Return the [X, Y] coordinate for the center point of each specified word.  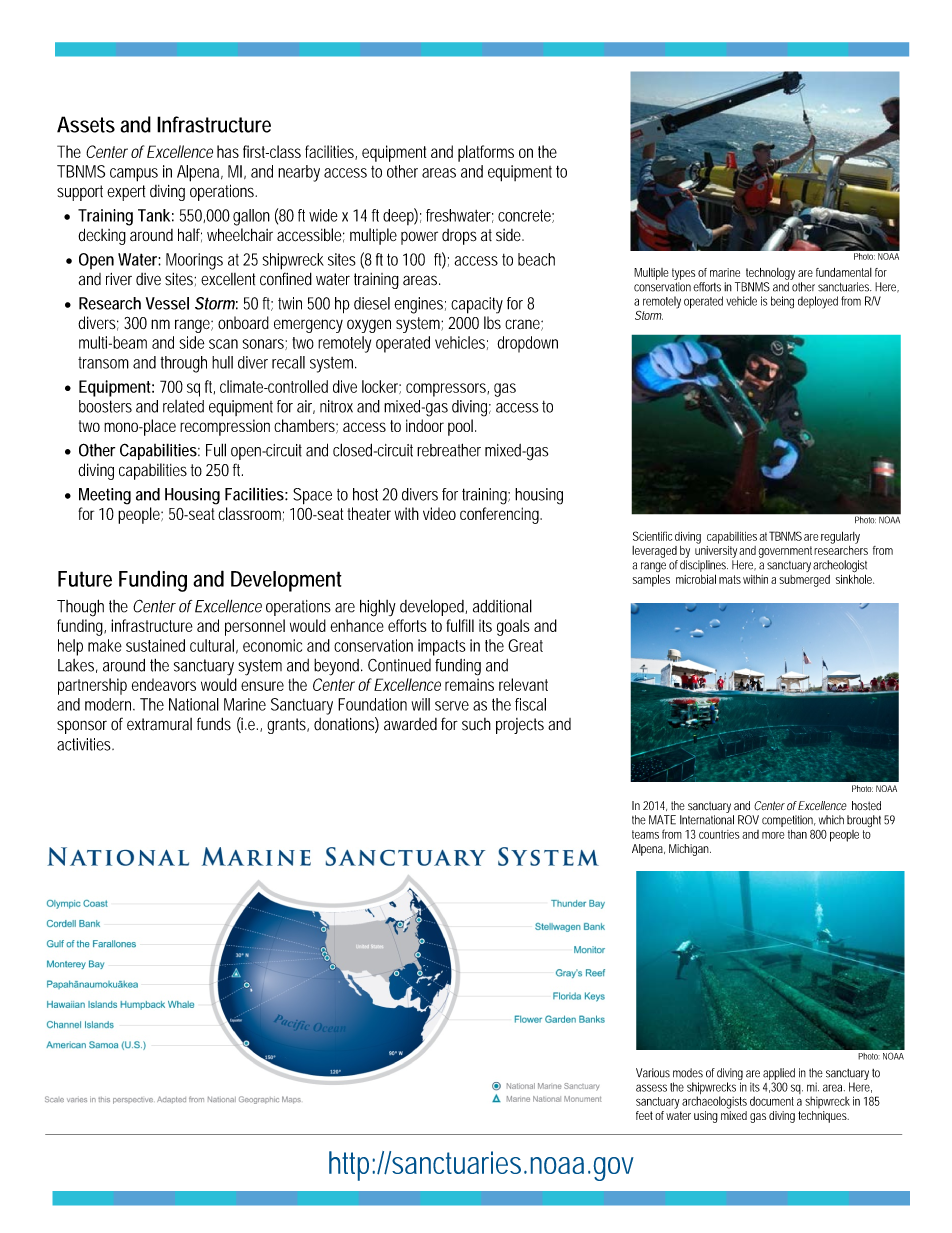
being [782, 302]
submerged [804, 581]
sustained [155, 645]
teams [645, 834]
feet [644, 1115]
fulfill [460, 625]
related [183, 406]
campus [134, 175]
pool [460, 427]
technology [770, 274]
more [773, 835]
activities [85, 744]
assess [651, 1088]
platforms [486, 153]
